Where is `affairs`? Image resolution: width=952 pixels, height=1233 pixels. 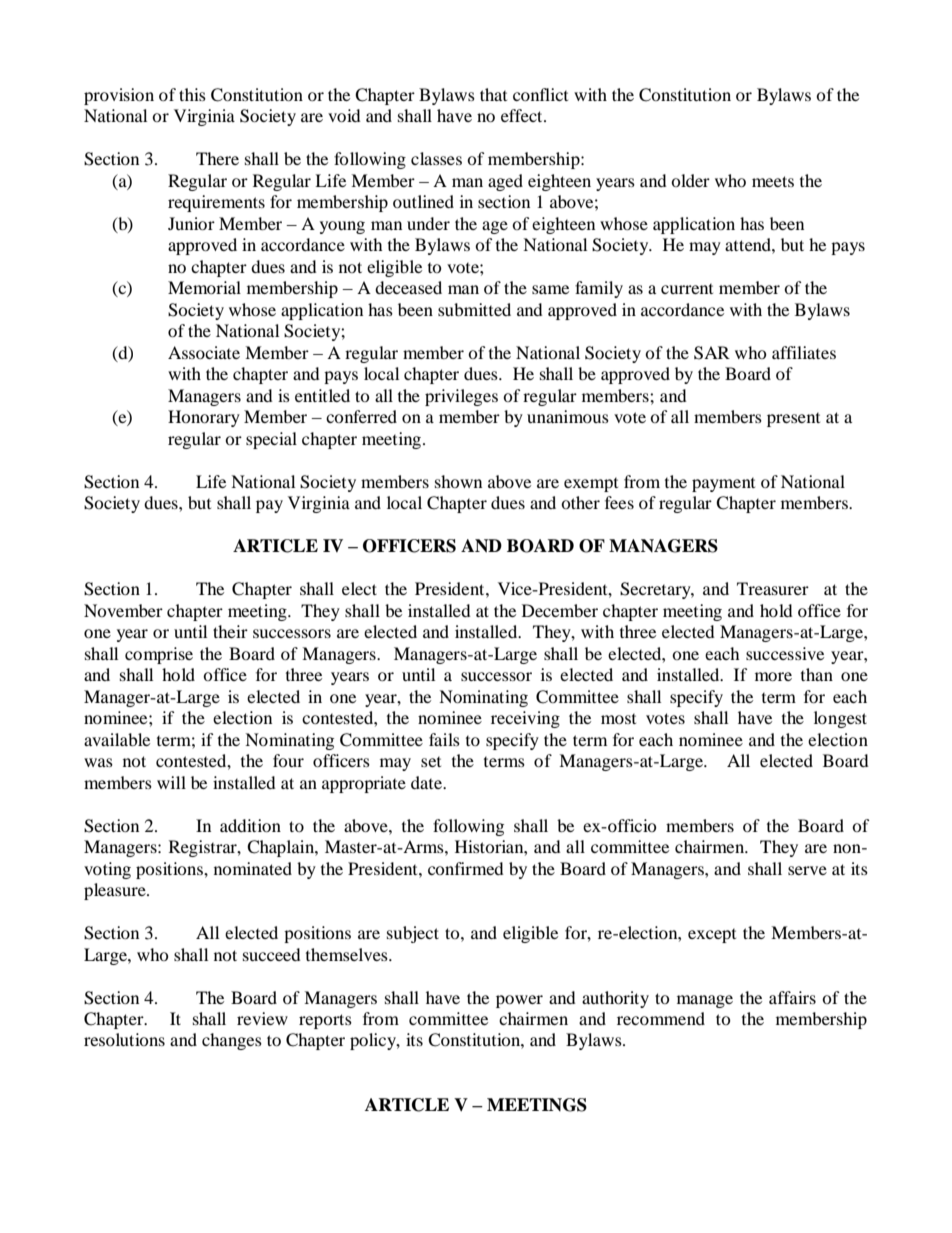 affairs is located at coordinates (792, 997).
